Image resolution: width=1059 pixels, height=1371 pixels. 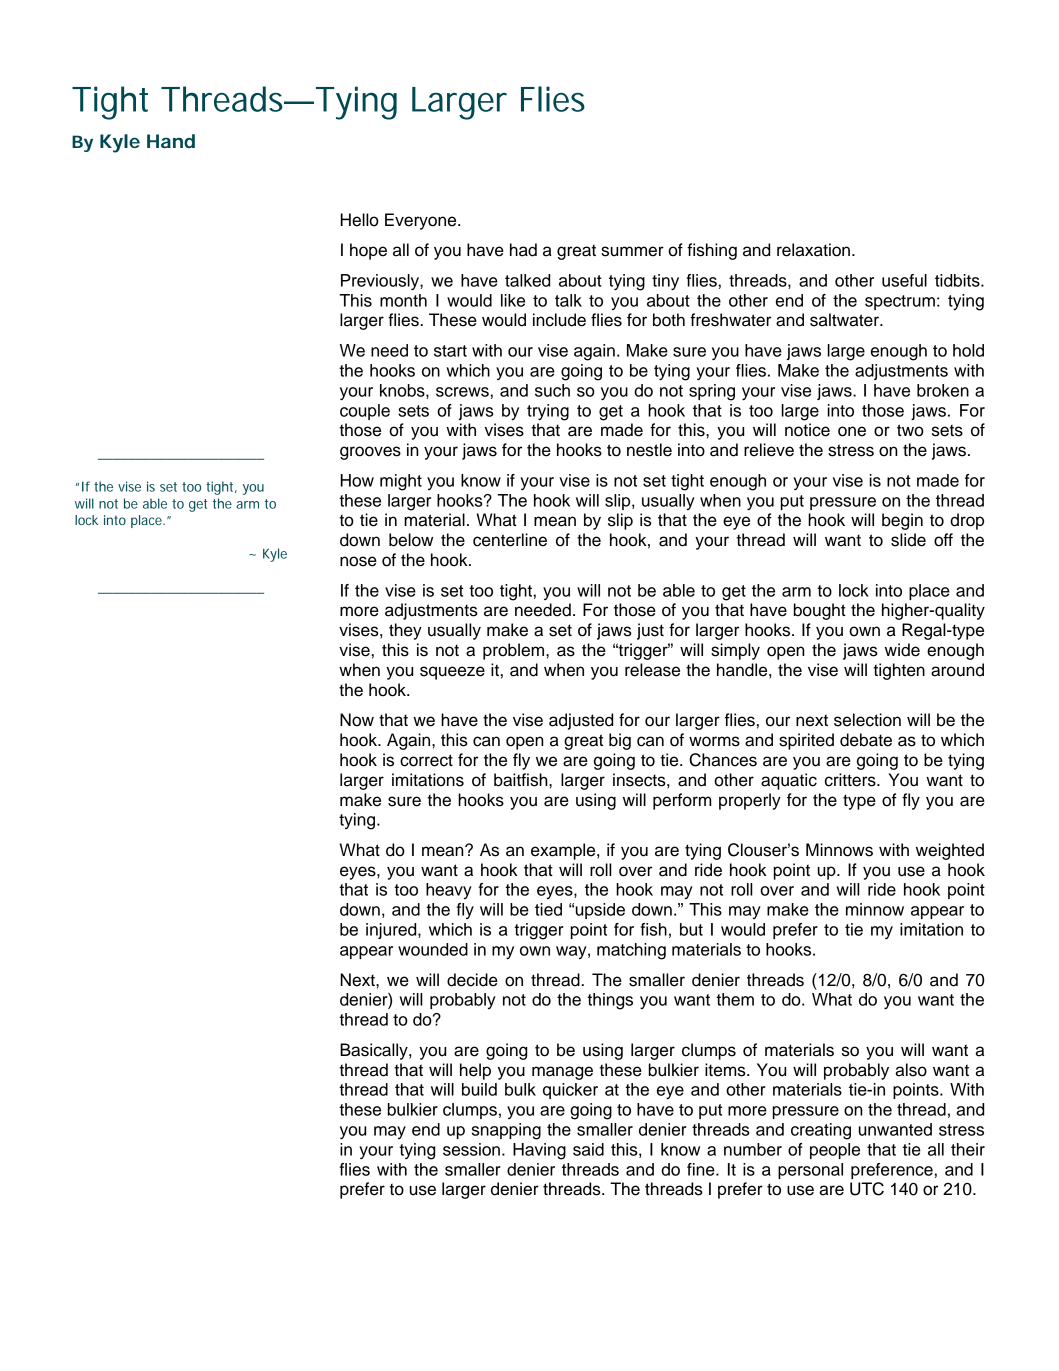 What do you see at coordinates (632, 251) in the screenshot?
I see `summer` at bounding box center [632, 251].
